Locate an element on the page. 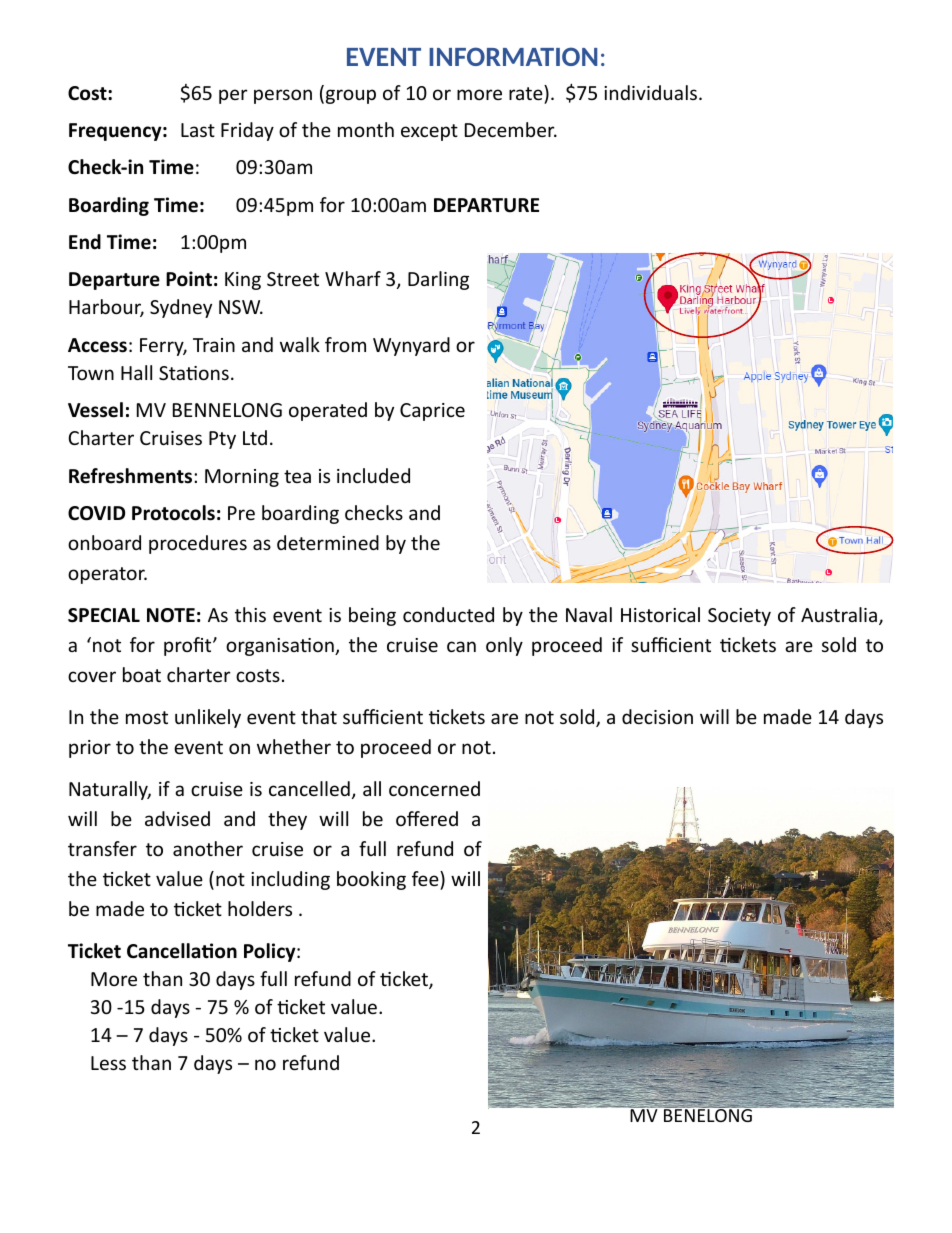 This page has width=952, height=1233. individuals is located at coordinates (650, 92).
